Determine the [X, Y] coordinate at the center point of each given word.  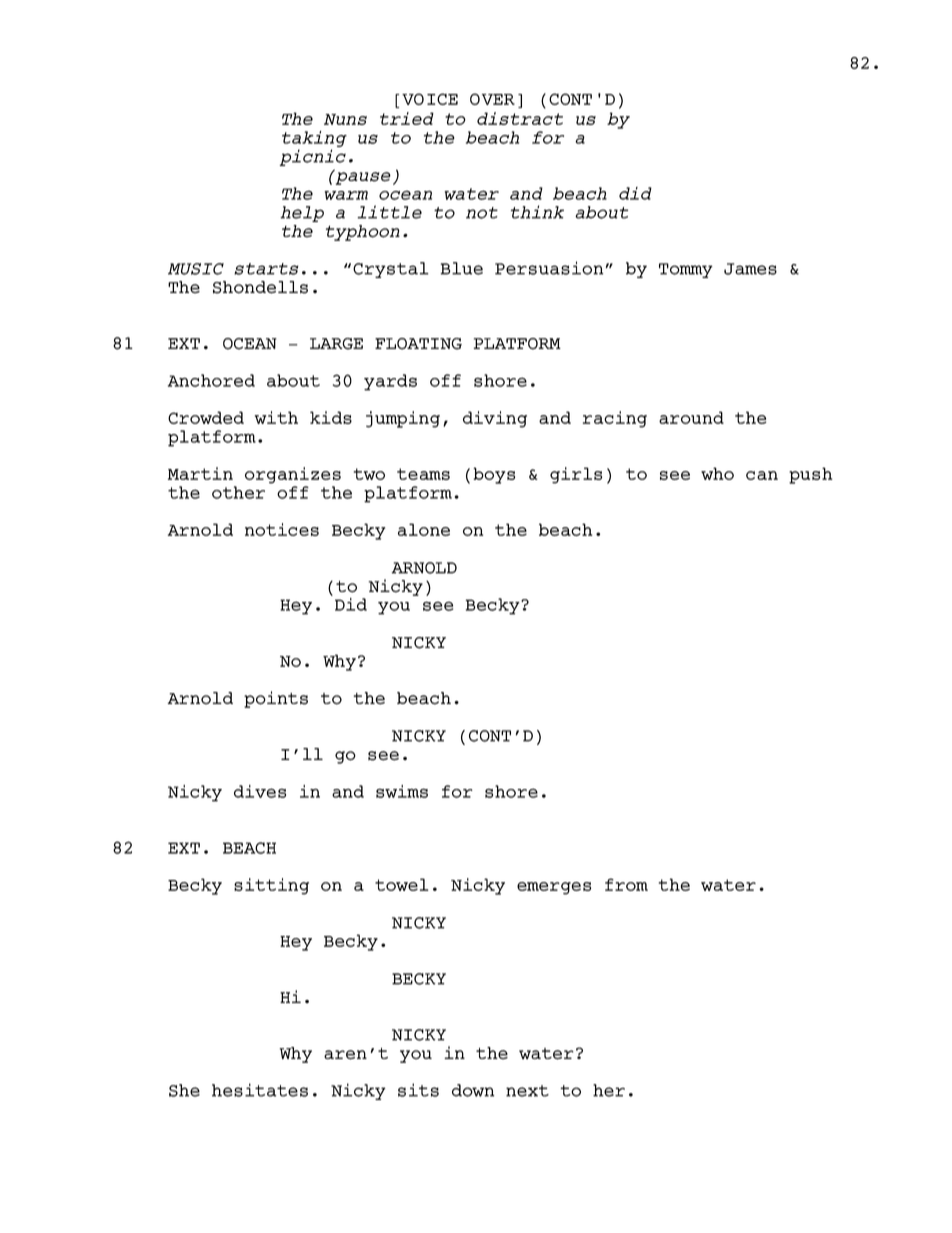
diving [495, 419]
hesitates [260, 1090]
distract [520, 118]
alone [424, 529]
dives [260, 791]
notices [282, 529]
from [626, 884]
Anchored [211, 380]
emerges [554, 888]
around [691, 417]
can [762, 475]
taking [314, 140]
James [750, 269]
